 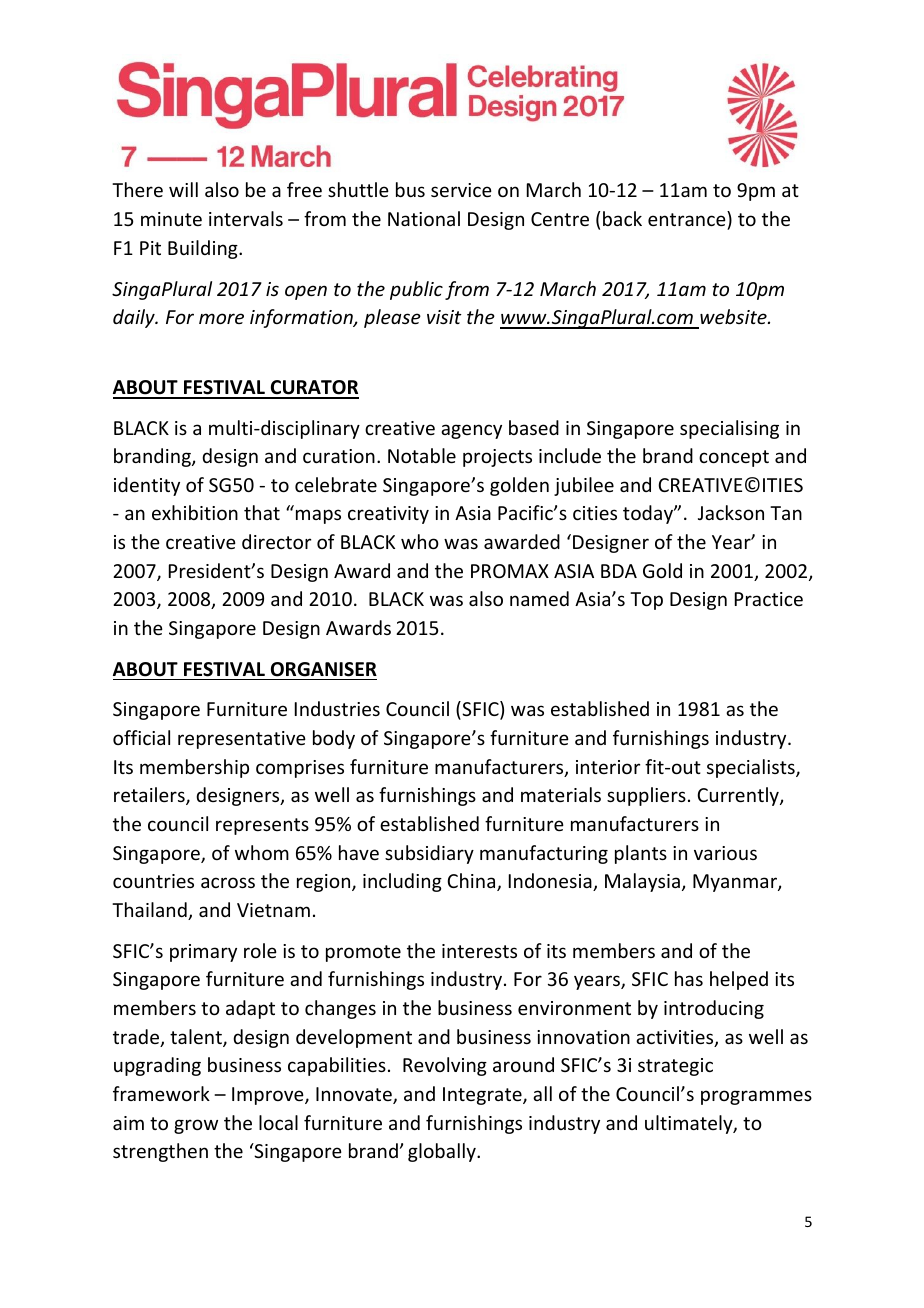 What do you see at coordinates (196, 1126) in the screenshot?
I see `grow` at bounding box center [196, 1126].
